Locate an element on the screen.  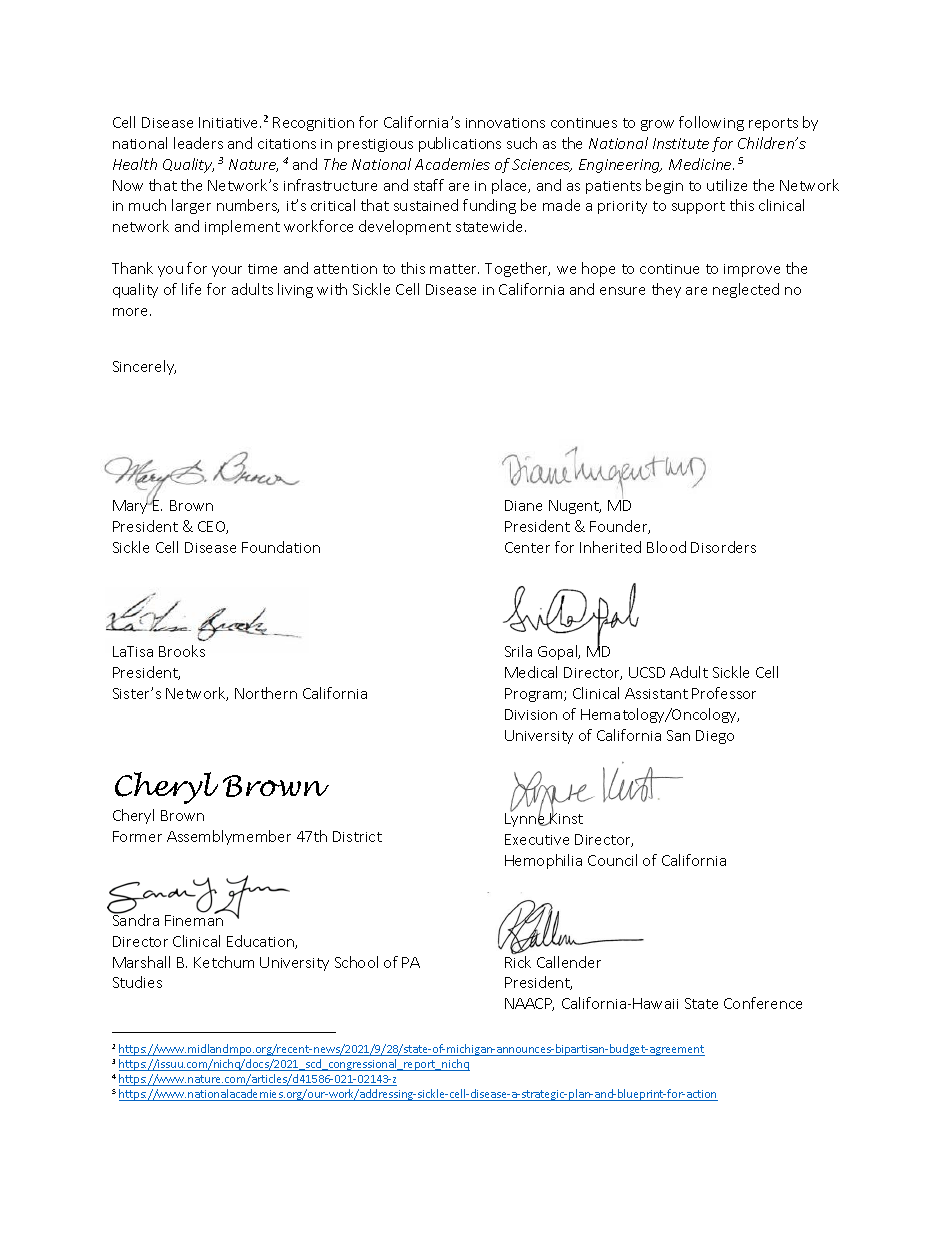
Center is located at coordinates (527, 547).
